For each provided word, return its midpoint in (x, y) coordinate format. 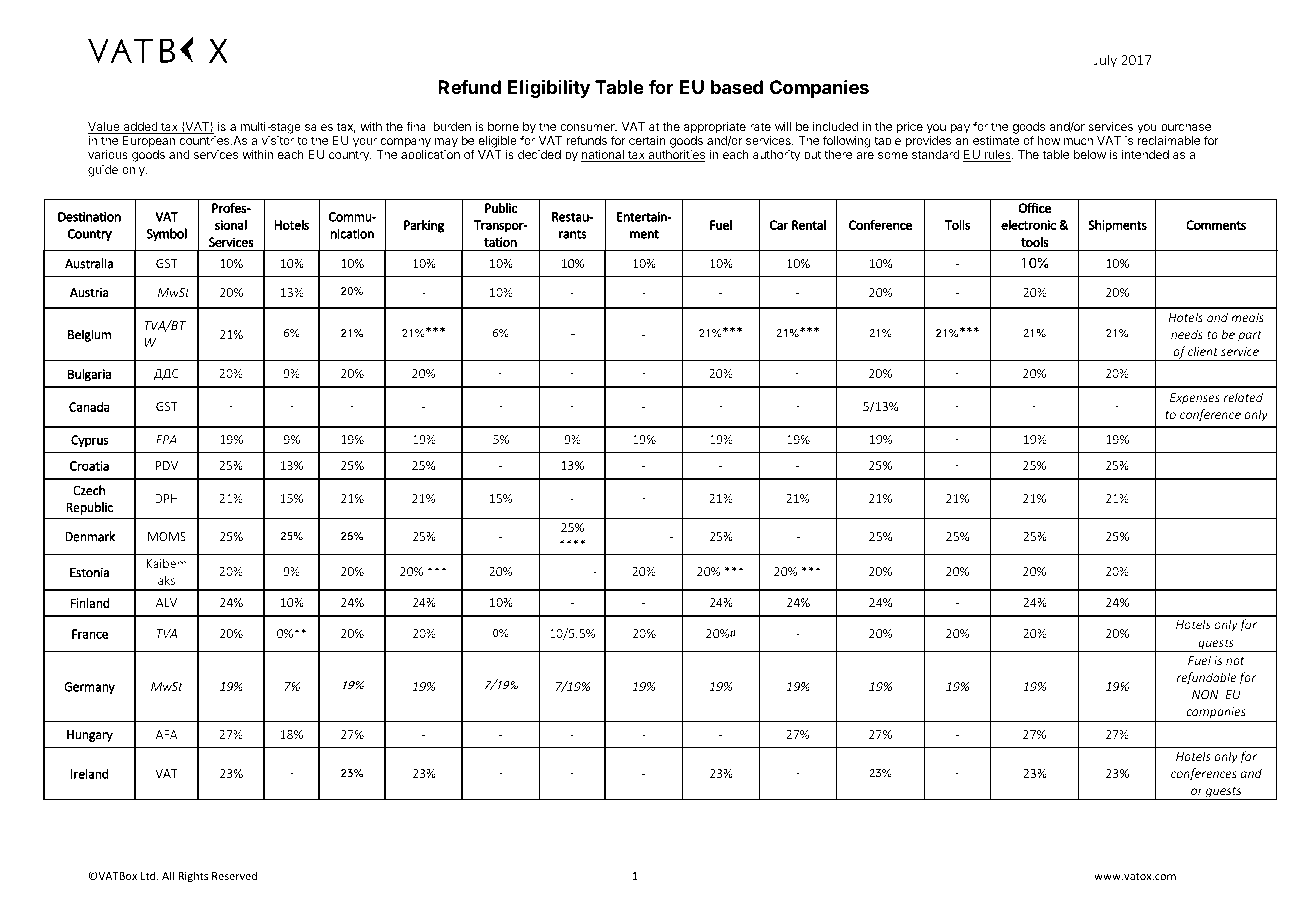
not (1235, 661)
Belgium (89, 335)
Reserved (234, 875)
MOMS (167, 536)
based (737, 87)
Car (779, 225)
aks (166, 580)
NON (1205, 694)
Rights (193, 876)
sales (319, 126)
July (1105, 61)
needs (1187, 334)
